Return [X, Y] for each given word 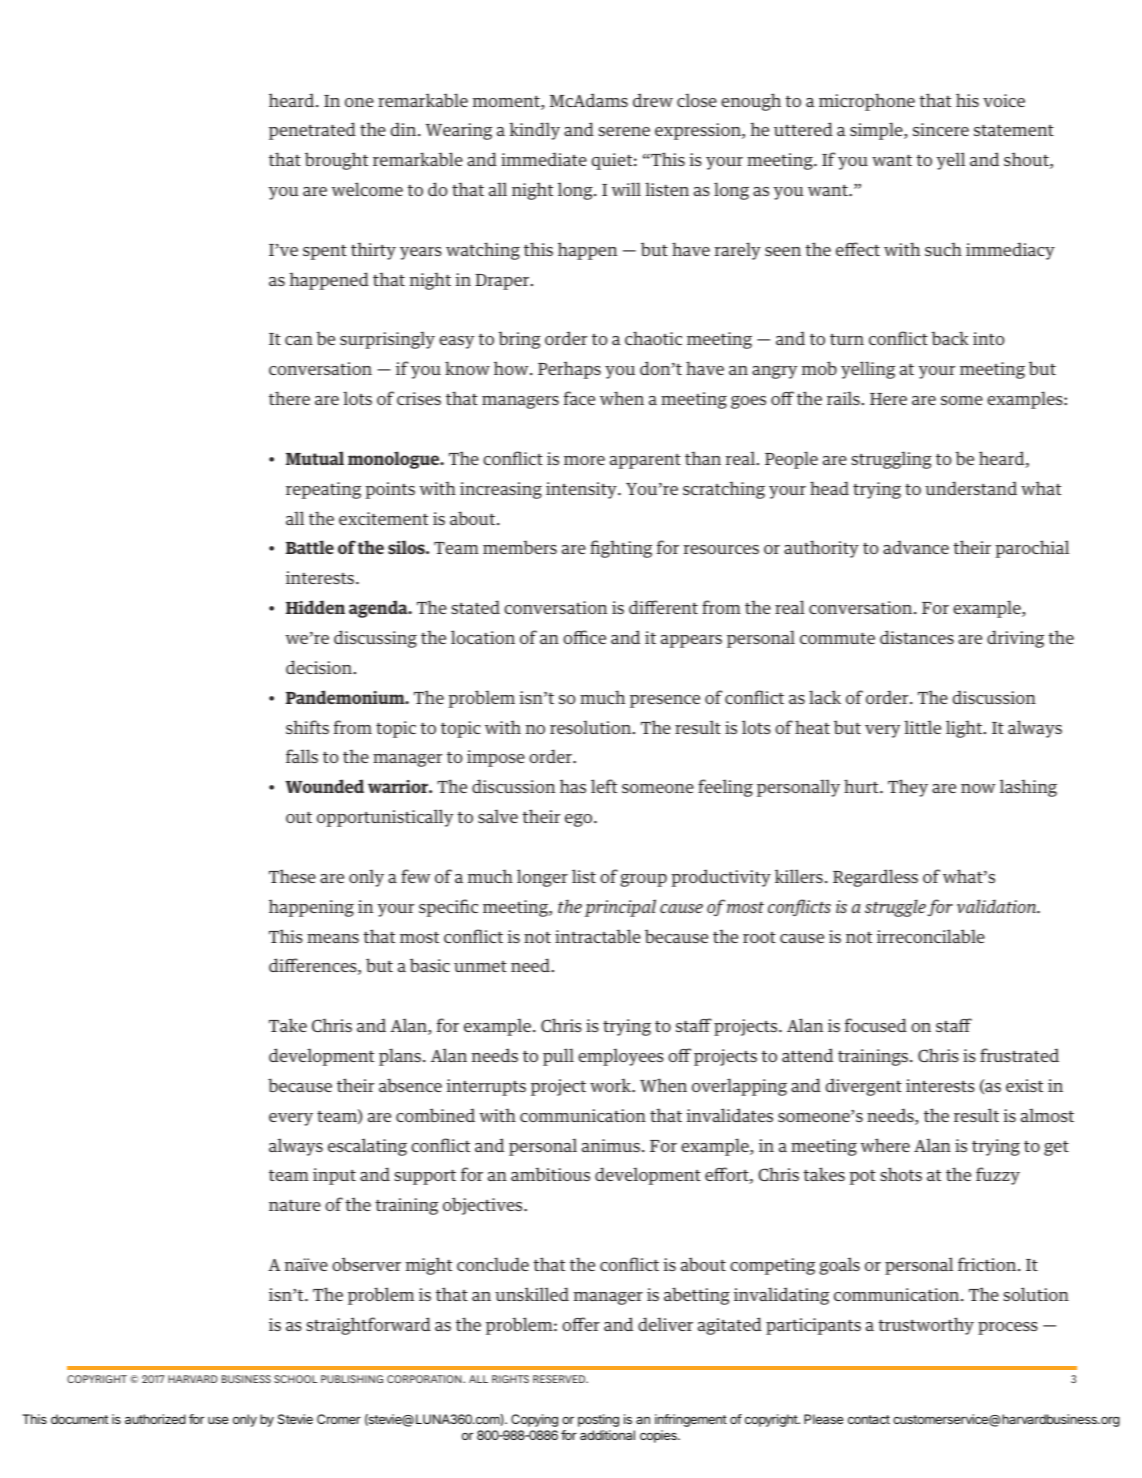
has [573, 786]
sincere [941, 129]
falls [302, 756]
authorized [155, 1419]
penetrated [312, 131]
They [908, 788]
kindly [534, 131]
